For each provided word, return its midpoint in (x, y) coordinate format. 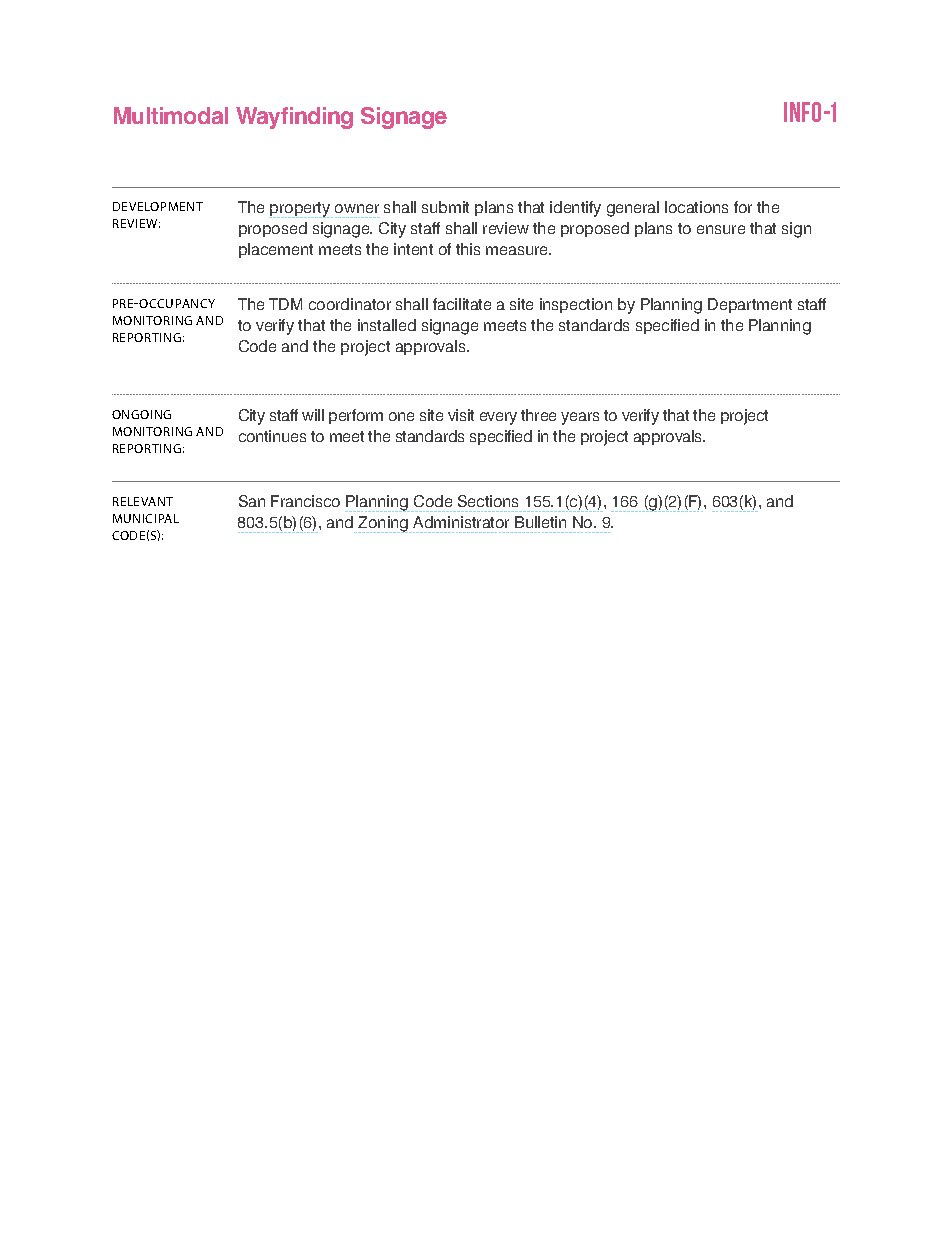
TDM (285, 304)
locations (696, 207)
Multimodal (171, 115)
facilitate (462, 304)
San (252, 501)
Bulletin (540, 522)
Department (750, 305)
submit (445, 207)
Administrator (461, 522)
